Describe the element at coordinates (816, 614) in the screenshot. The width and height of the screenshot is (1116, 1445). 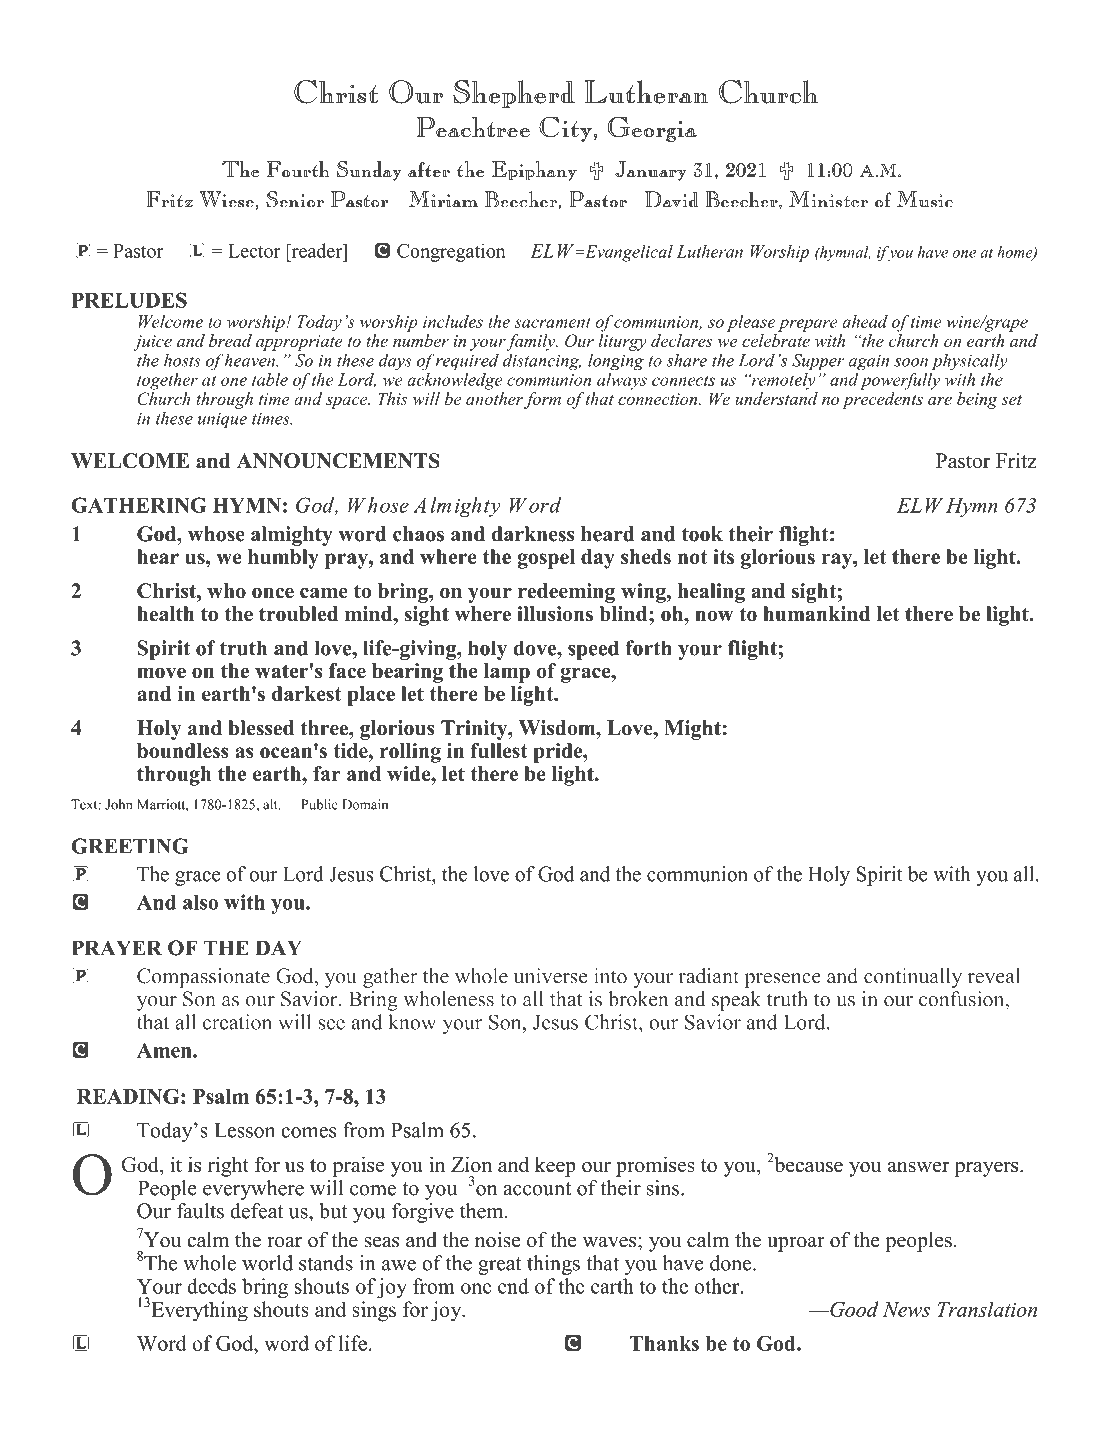
I see `humankind` at that location.
